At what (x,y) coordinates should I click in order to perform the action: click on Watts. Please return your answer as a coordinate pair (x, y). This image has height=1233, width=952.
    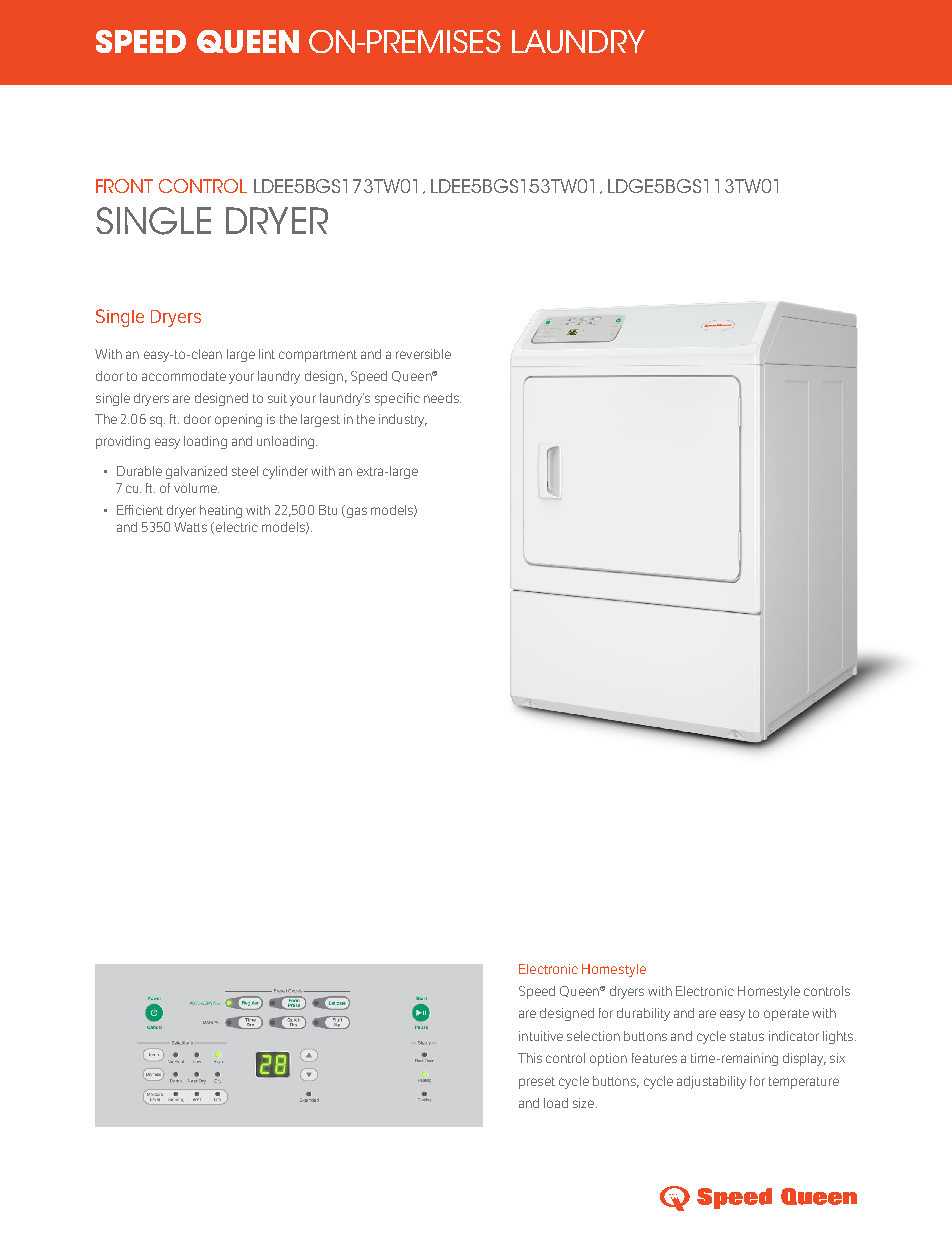
    Looking at the image, I should click on (190, 527).
